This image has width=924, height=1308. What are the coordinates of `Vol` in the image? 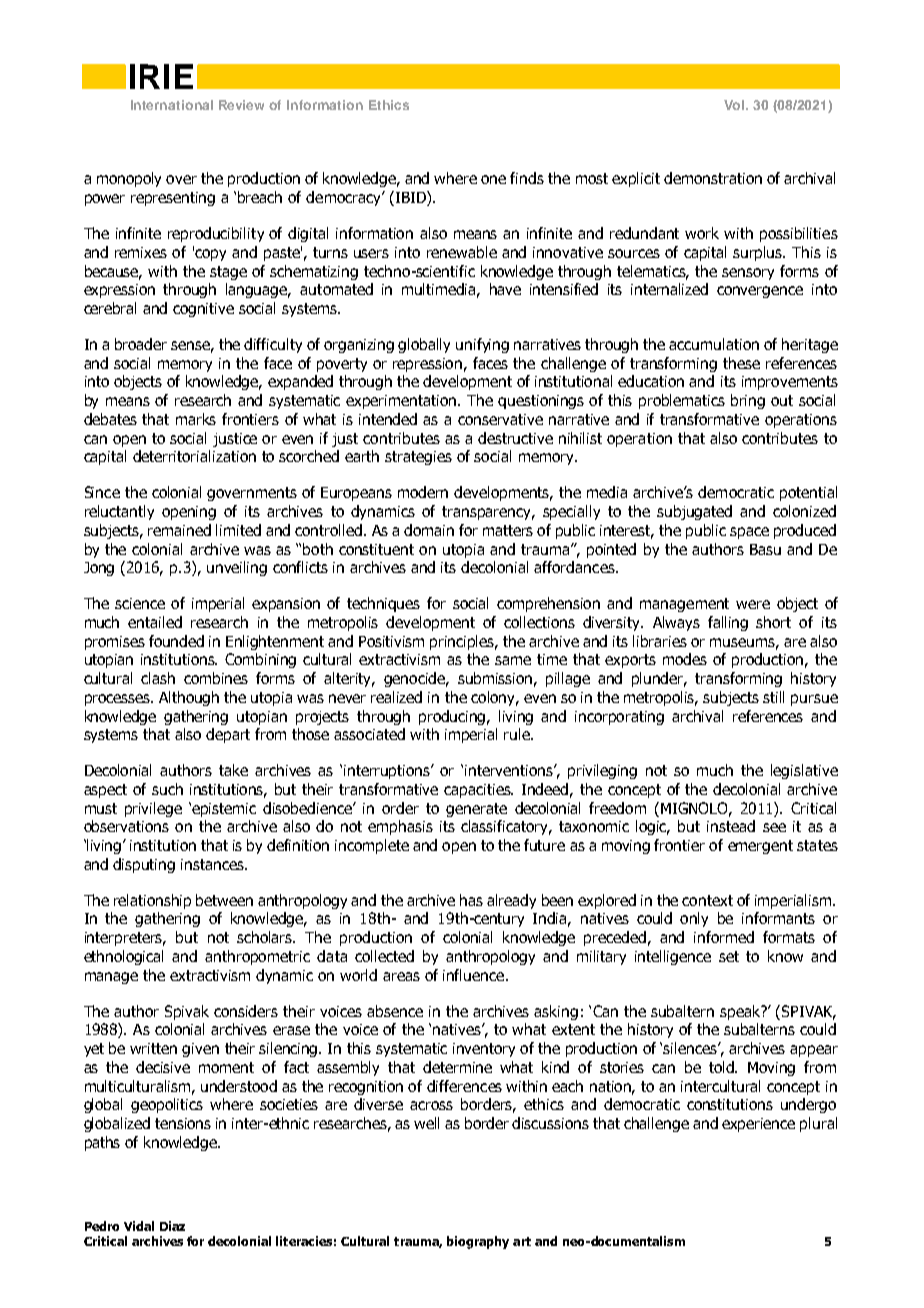 It's located at (735, 105).
